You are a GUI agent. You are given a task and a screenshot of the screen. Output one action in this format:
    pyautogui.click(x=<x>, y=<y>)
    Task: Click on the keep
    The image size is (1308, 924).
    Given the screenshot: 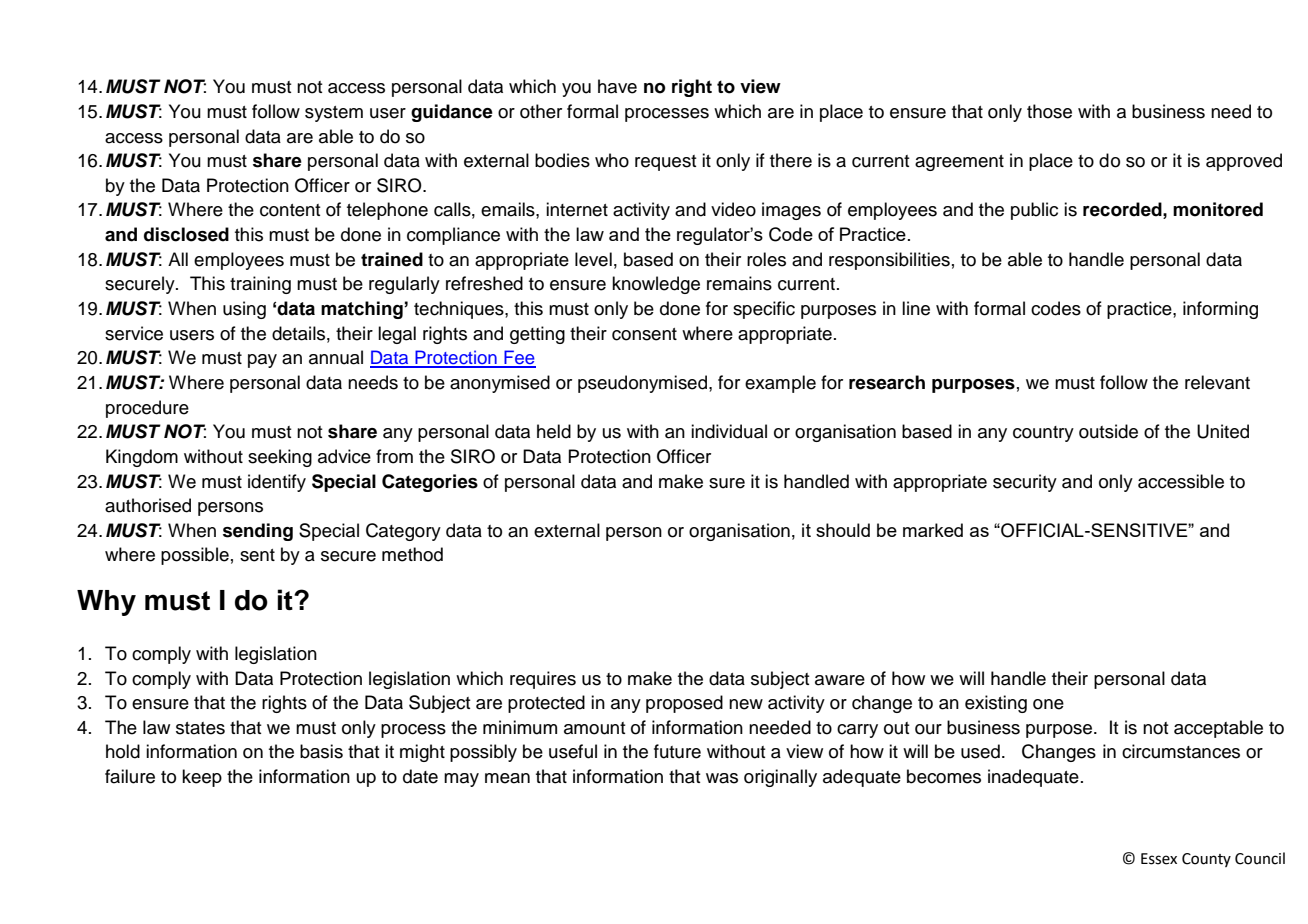 What is the action you would take?
    pyautogui.click(x=202, y=778)
